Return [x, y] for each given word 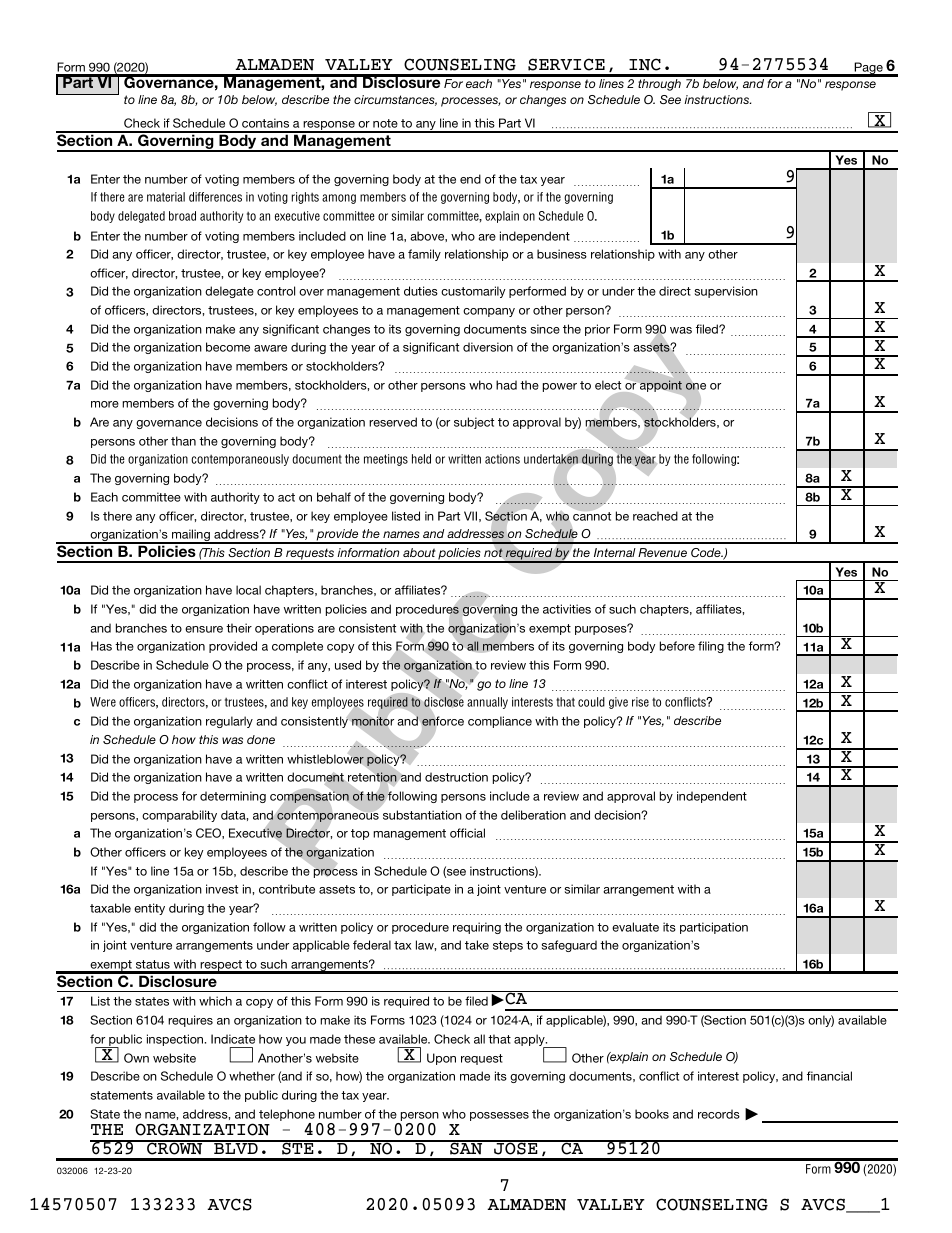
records [719, 1114]
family [424, 255]
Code [707, 552]
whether [252, 1076]
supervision [726, 292]
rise [640, 702]
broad [182, 216]
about [419, 552]
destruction [456, 777]
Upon [441, 1059]
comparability [179, 816]
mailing [191, 536]
